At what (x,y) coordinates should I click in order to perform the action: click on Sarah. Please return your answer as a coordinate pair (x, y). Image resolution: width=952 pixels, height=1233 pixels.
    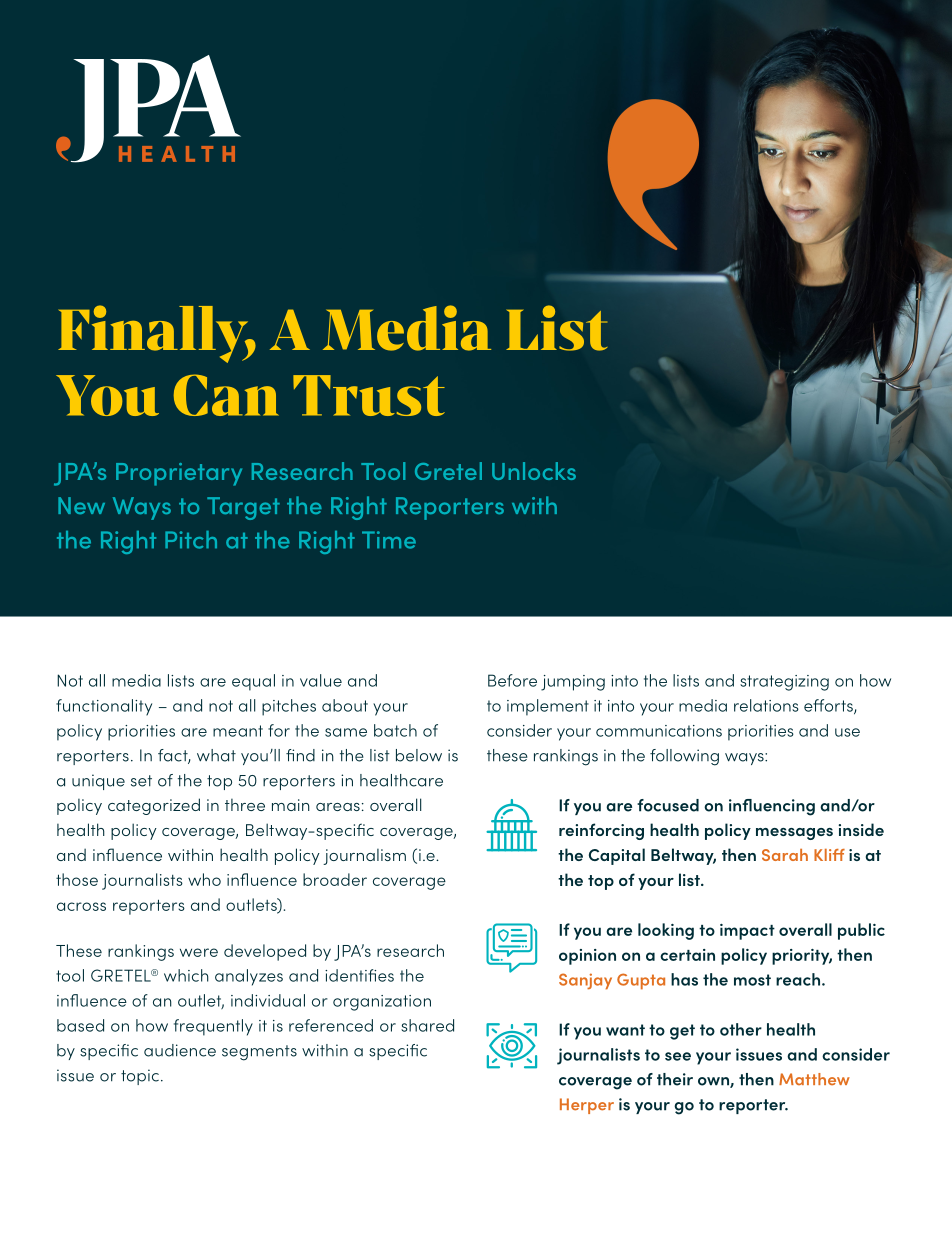
    Looking at the image, I should click on (785, 855).
